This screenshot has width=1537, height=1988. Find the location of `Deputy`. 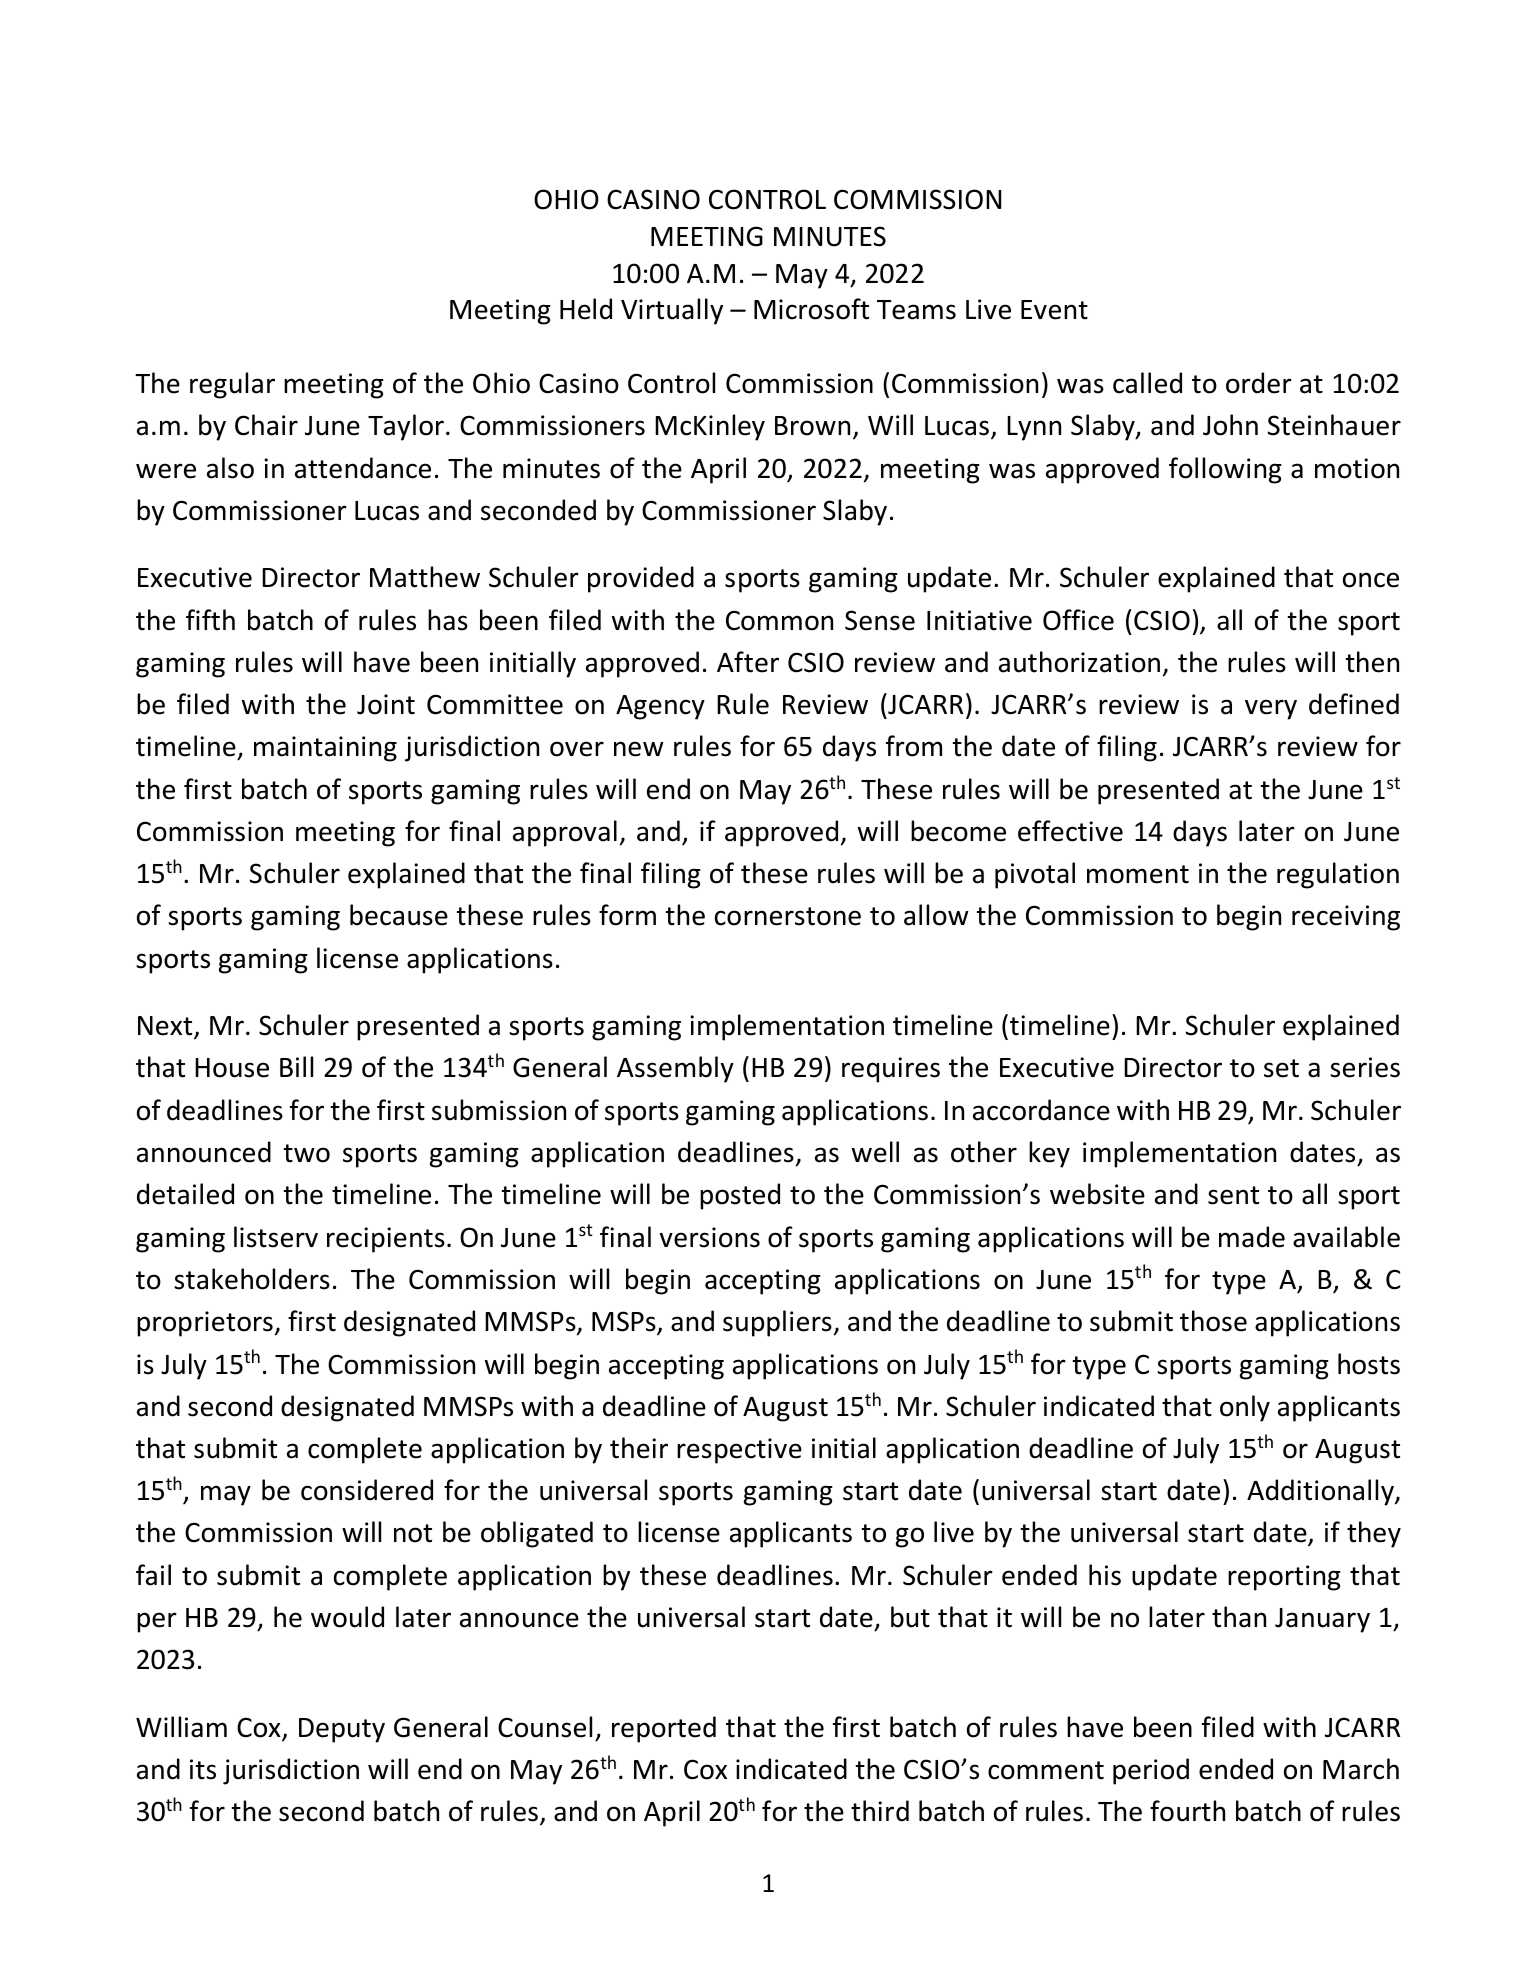

Deputy is located at coordinates (342, 1730).
